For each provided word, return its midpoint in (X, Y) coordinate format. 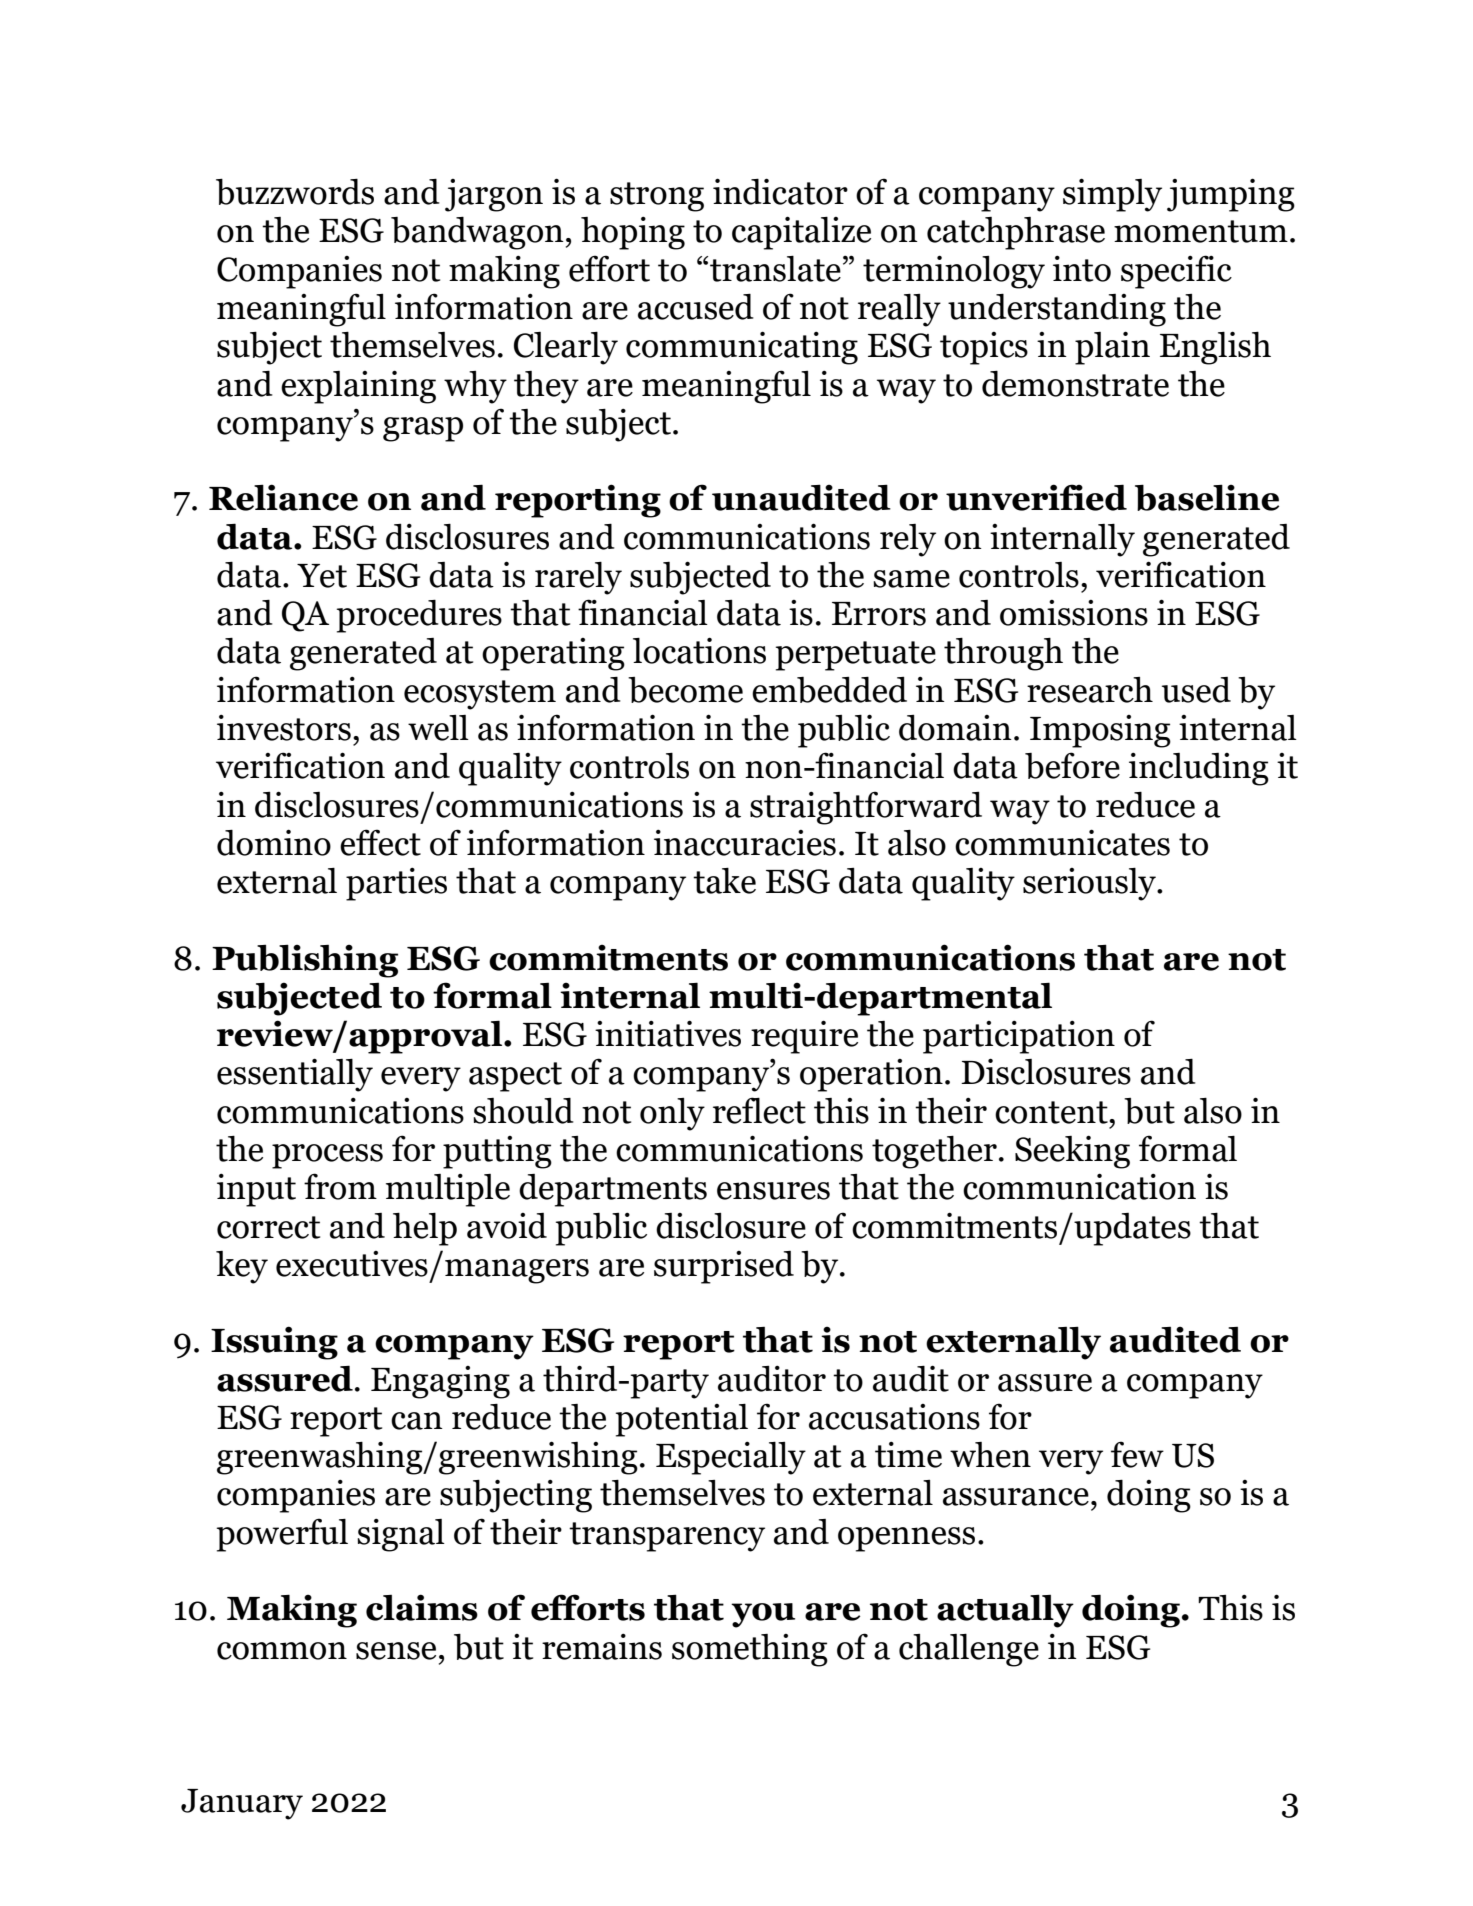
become (685, 690)
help (425, 1229)
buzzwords (295, 191)
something (750, 1650)
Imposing (1100, 731)
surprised (724, 1267)
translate (775, 269)
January (242, 1804)
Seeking (1072, 1152)
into (1082, 269)
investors (284, 728)
